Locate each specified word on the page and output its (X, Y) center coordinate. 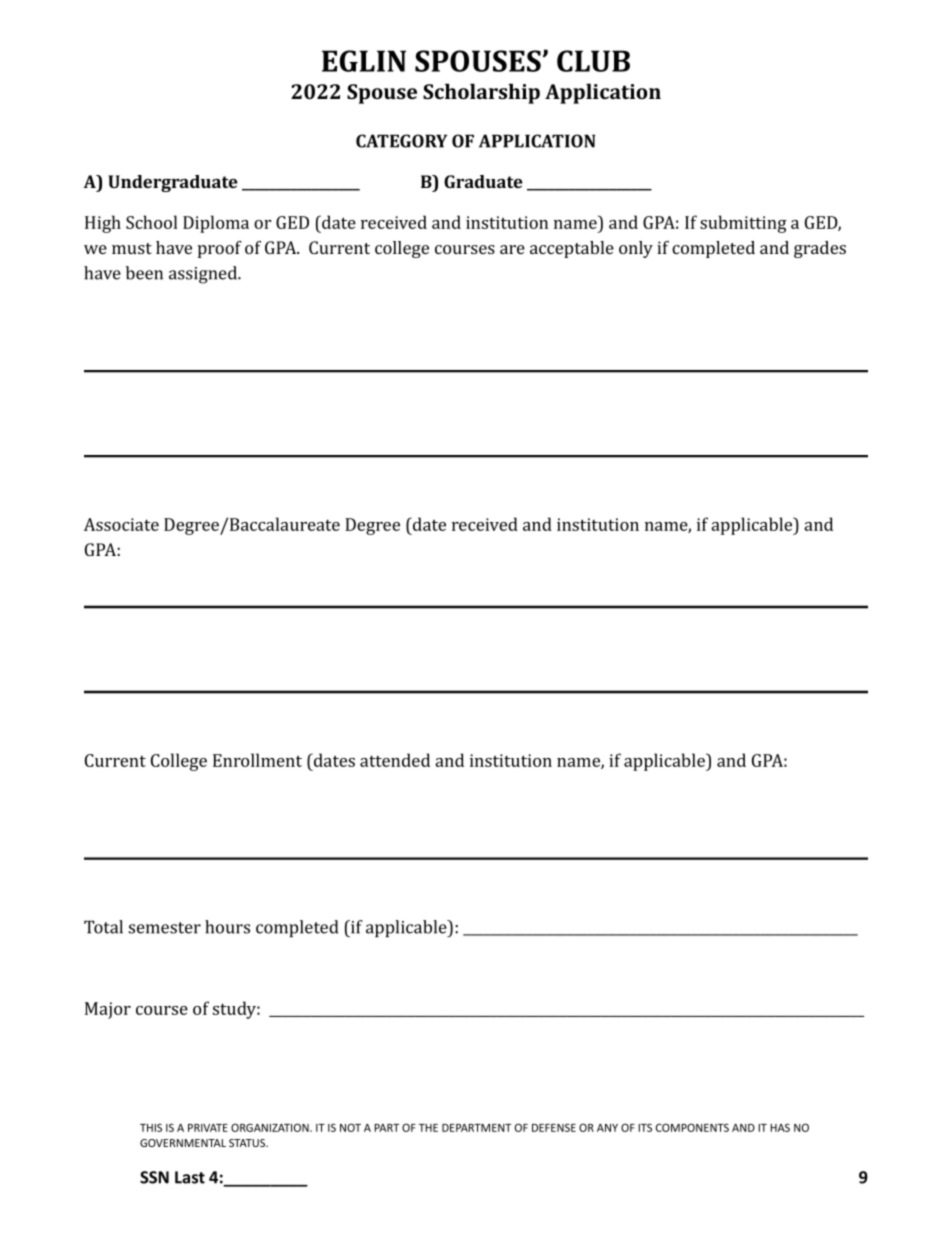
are (512, 249)
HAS (780, 1127)
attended (395, 760)
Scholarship (481, 93)
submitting (743, 224)
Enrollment (257, 760)
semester (165, 928)
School (151, 222)
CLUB (593, 61)
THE (428, 1128)
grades (820, 249)
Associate (121, 524)
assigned (204, 275)
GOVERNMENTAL (183, 1143)
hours (227, 927)
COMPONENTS (692, 1127)
